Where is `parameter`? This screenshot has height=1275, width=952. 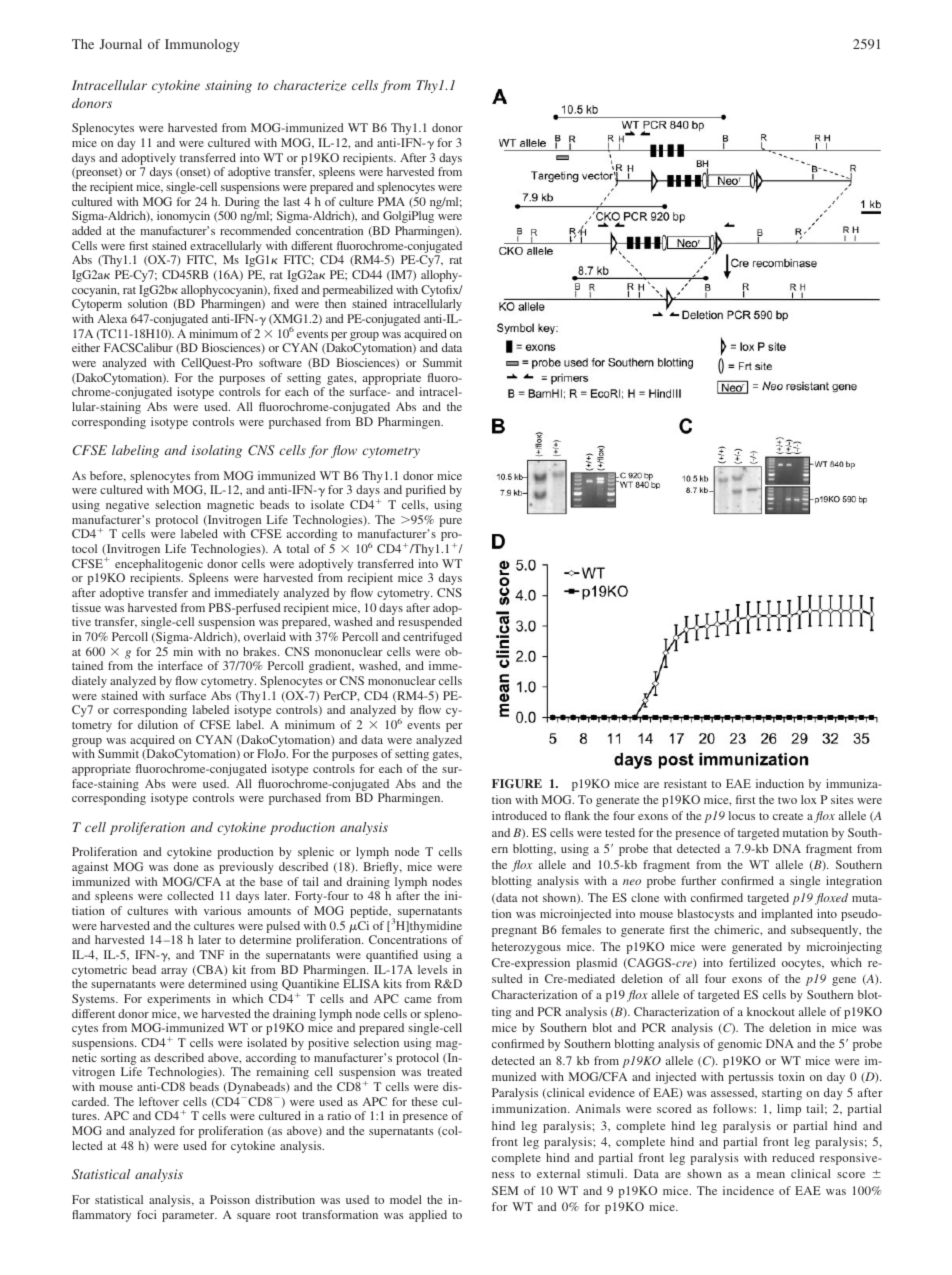
parameter is located at coordinates (189, 1217).
